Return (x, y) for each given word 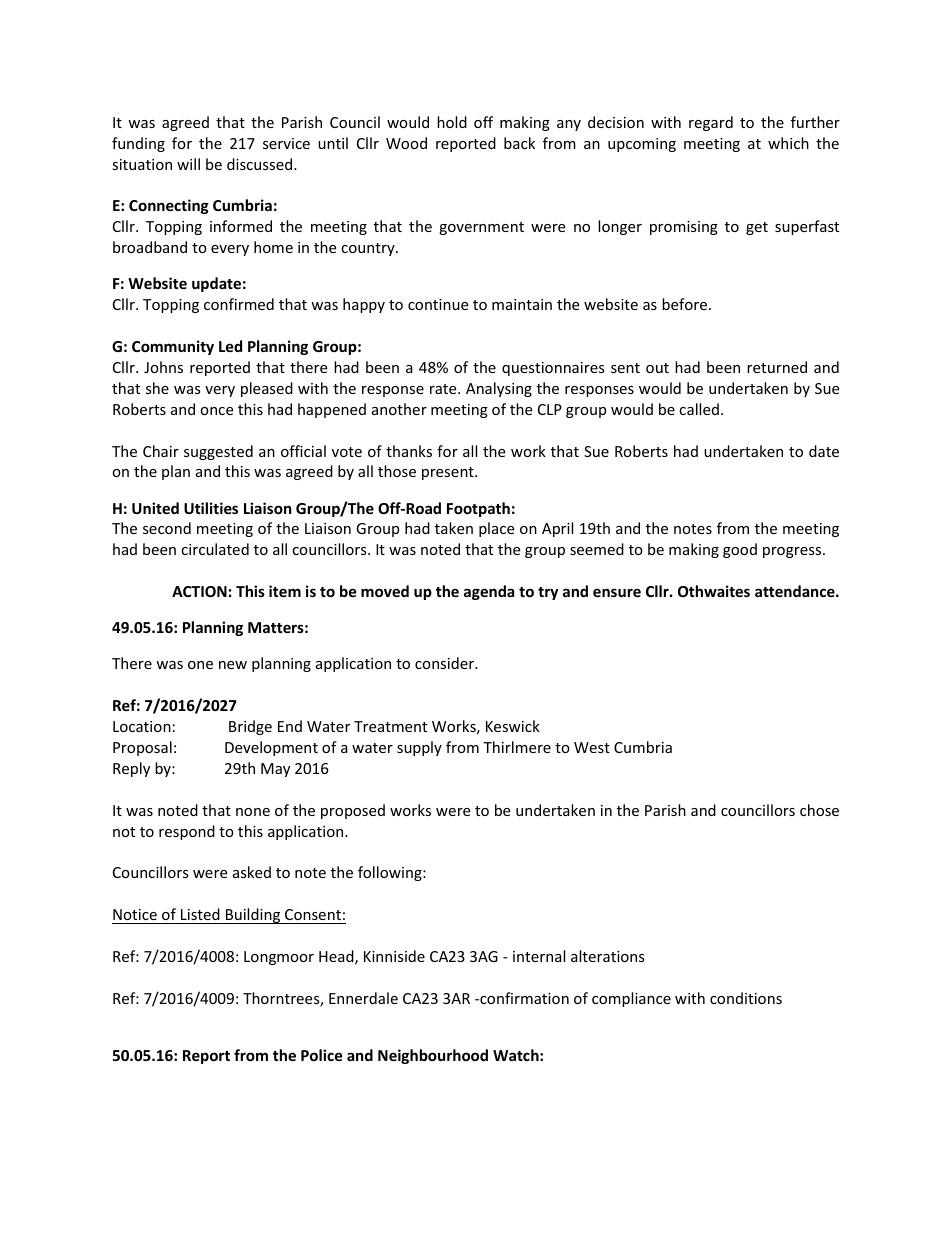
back (519, 143)
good (740, 550)
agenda (489, 592)
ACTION (199, 591)
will (188, 164)
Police (322, 1055)
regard (711, 123)
